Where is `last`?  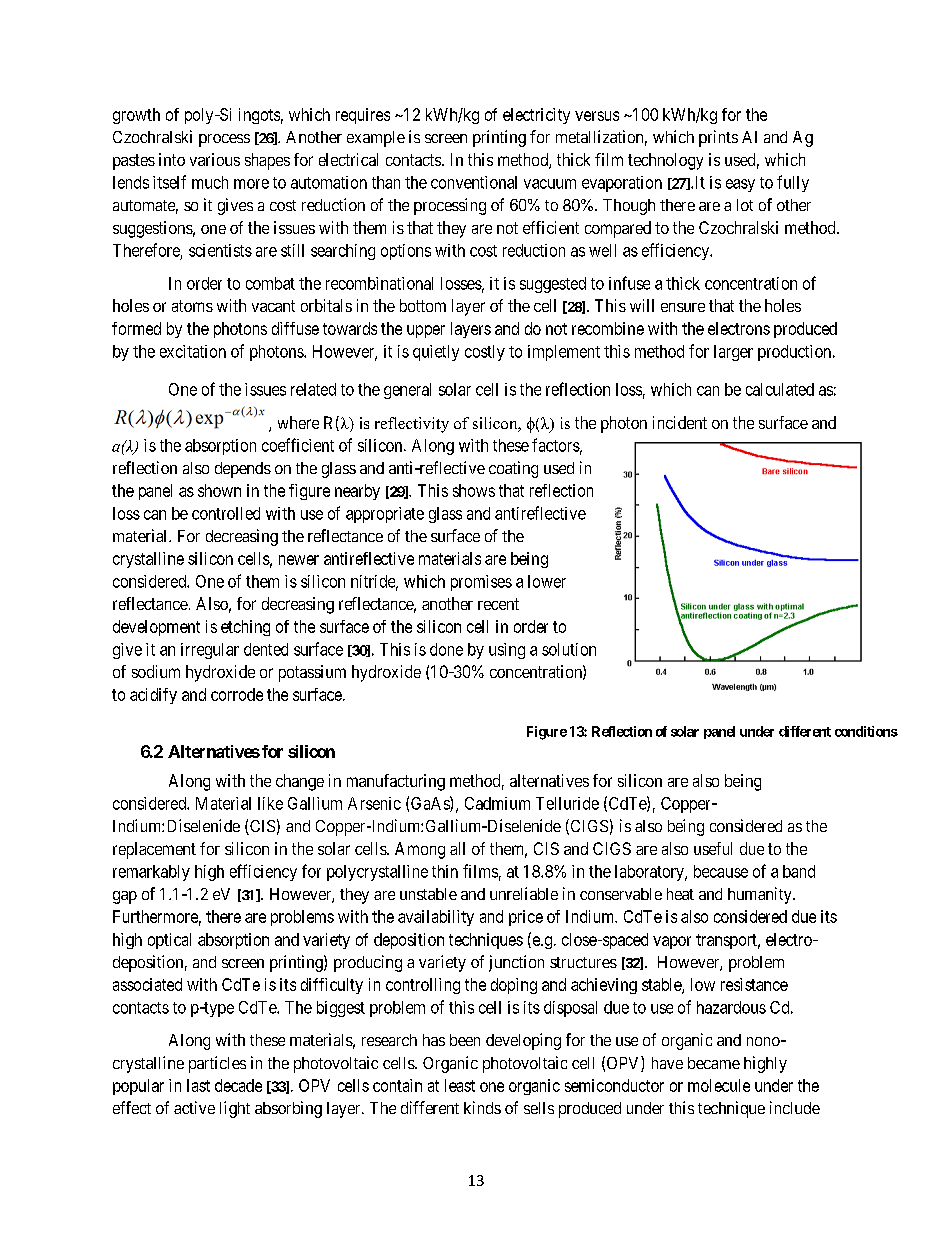
last is located at coordinates (198, 1085).
